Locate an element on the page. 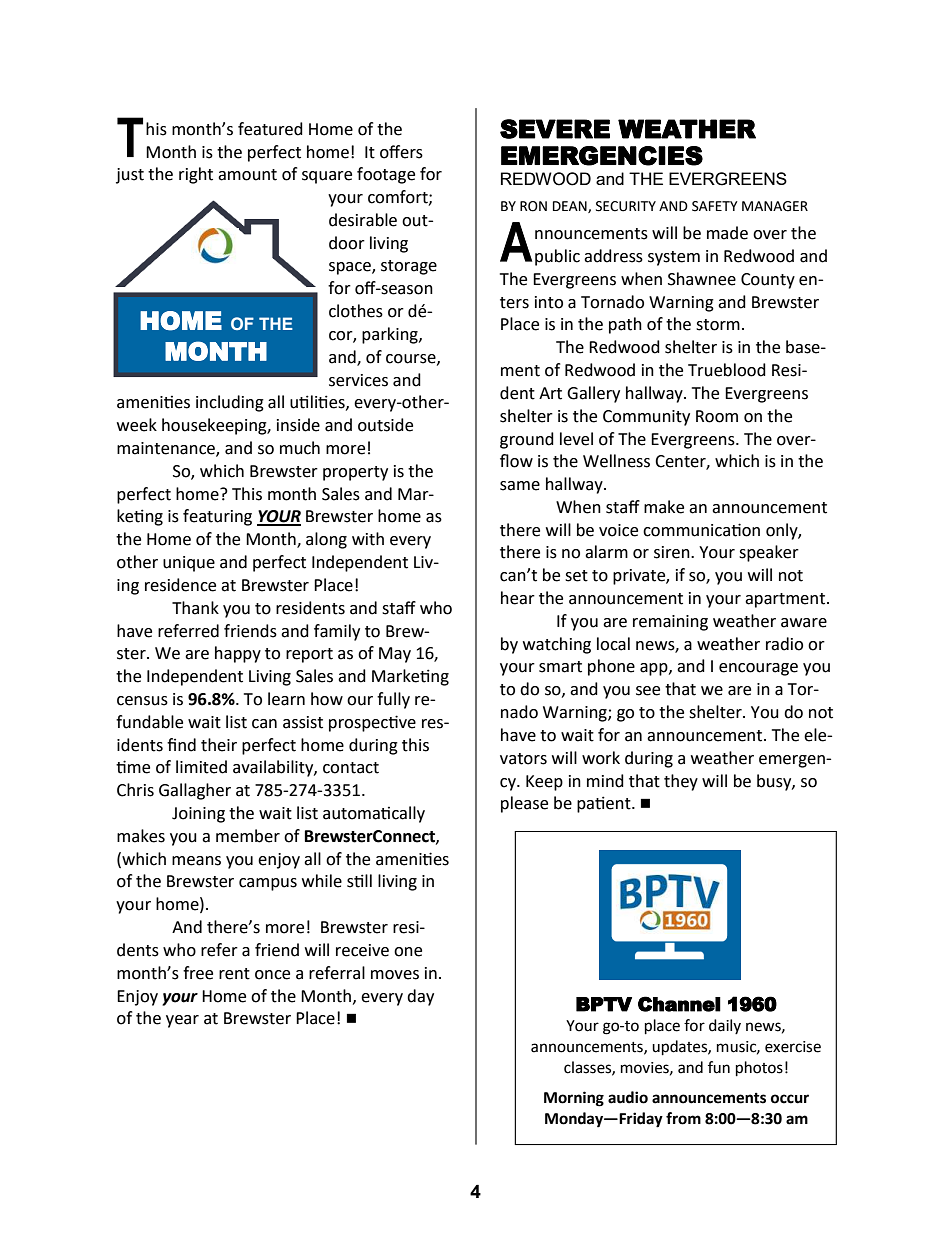 The image size is (952, 1233). right is located at coordinates (196, 175).
